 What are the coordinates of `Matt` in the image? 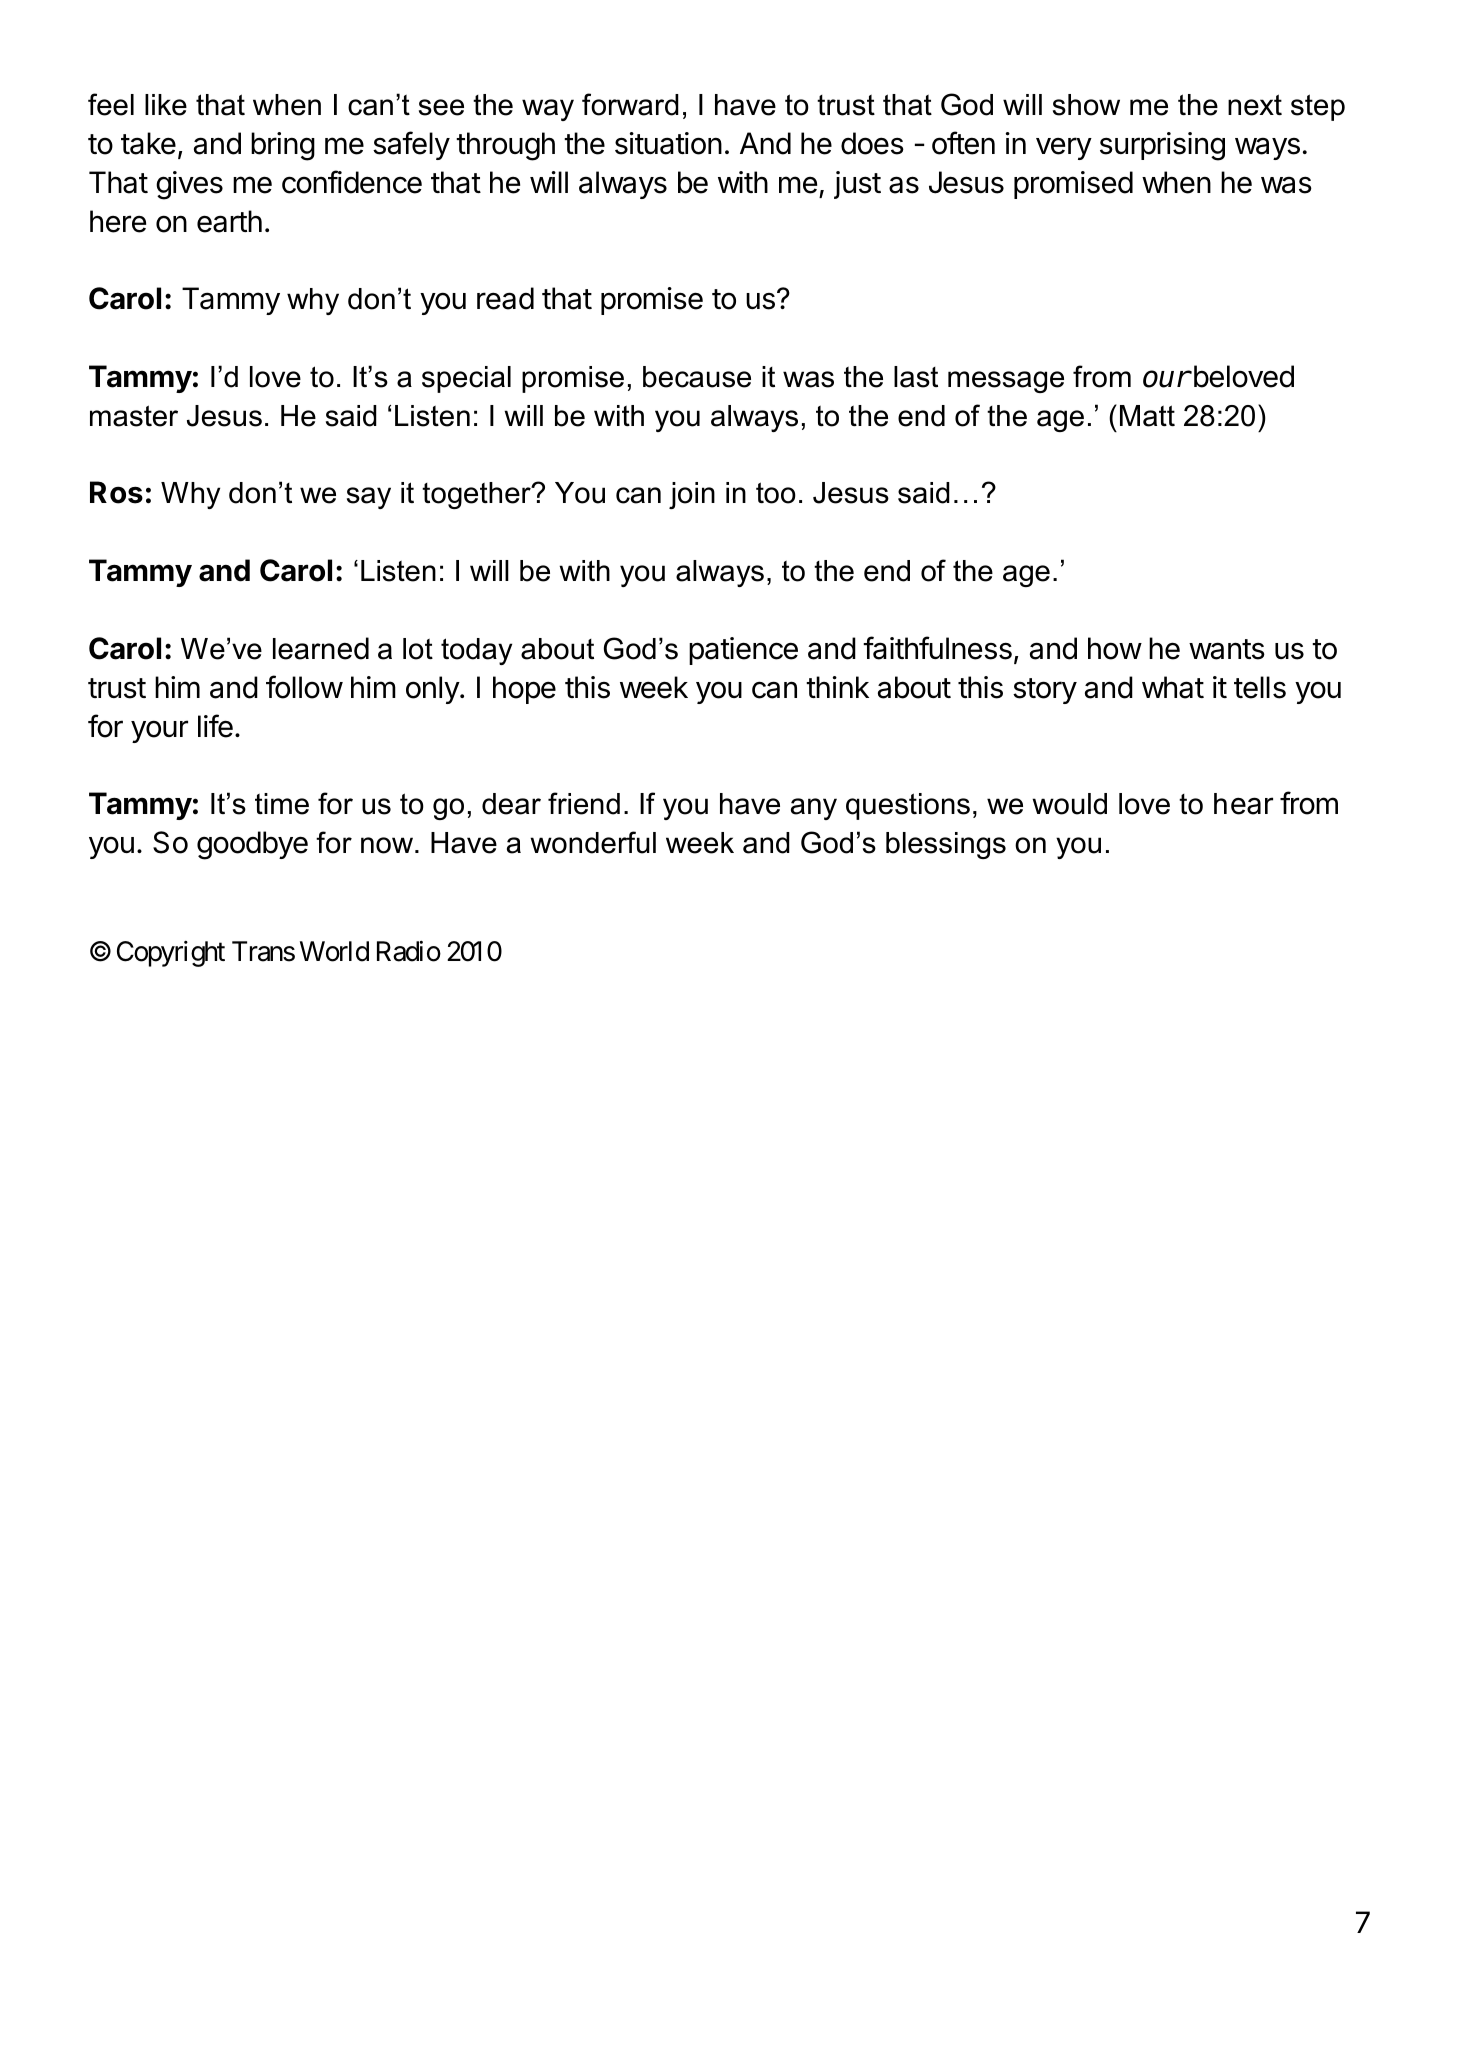 It's located at (1147, 416).
